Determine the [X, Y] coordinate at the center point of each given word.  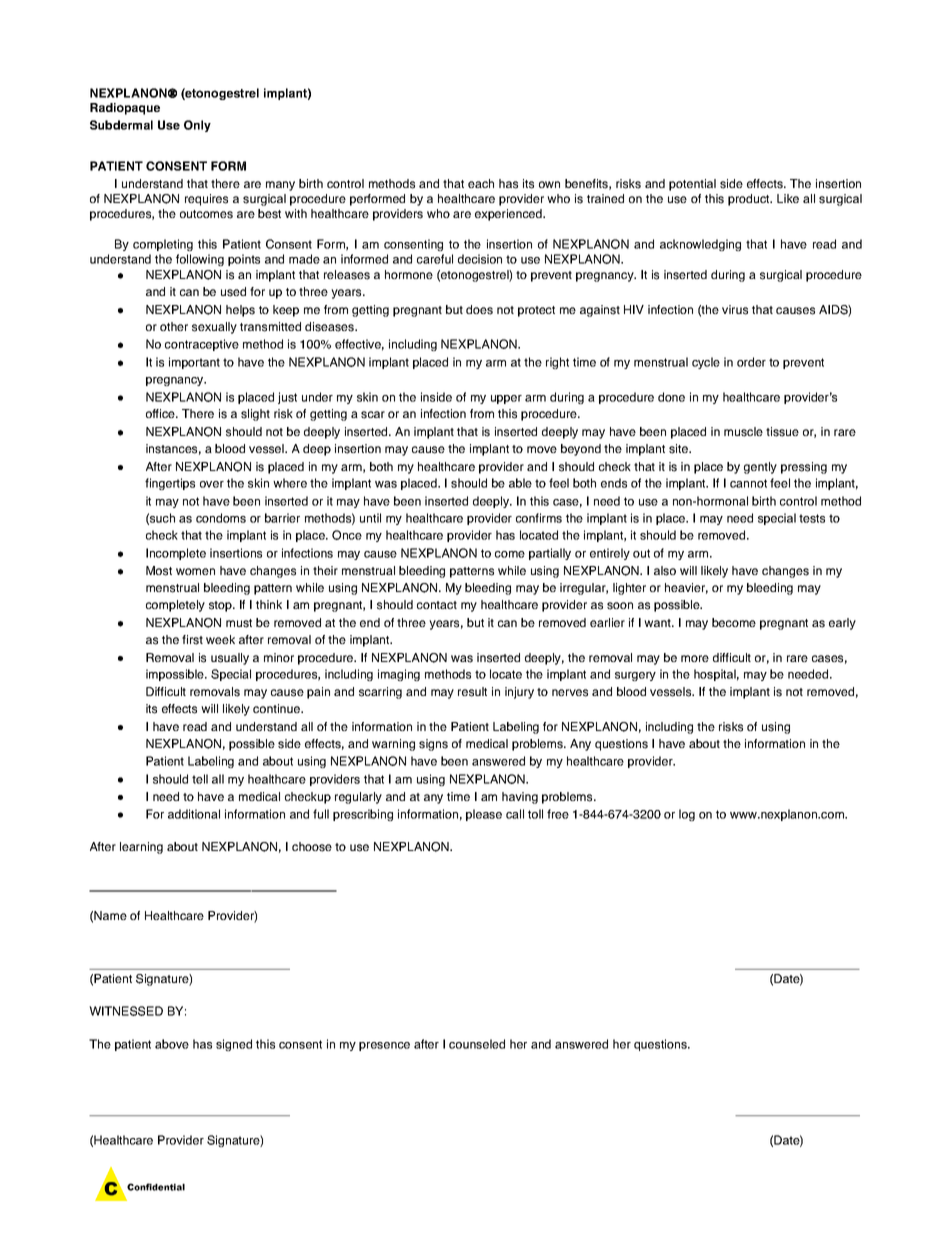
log [687, 815]
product [750, 200]
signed [234, 1045]
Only [197, 126]
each [481, 183]
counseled [477, 1044]
